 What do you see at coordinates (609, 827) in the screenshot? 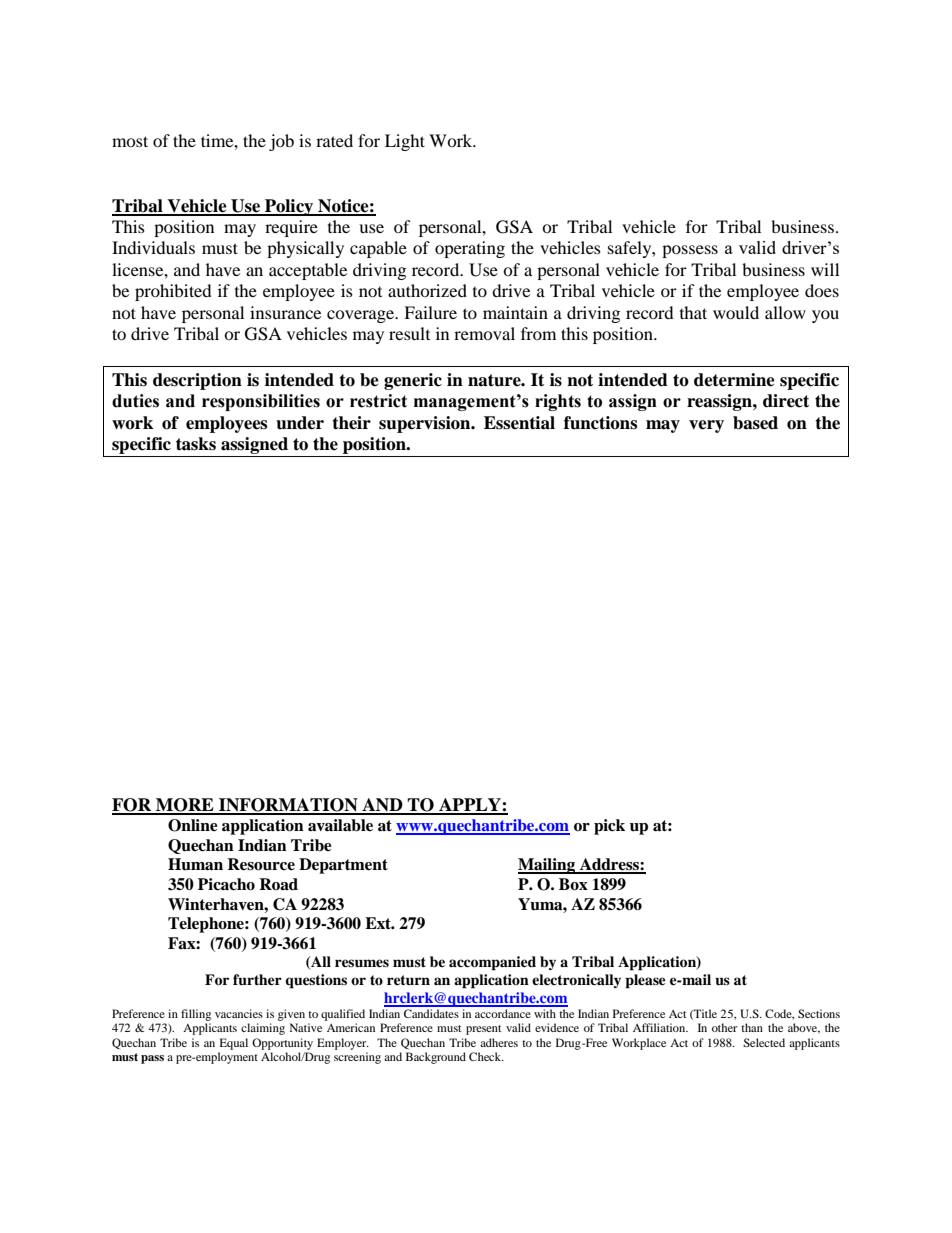
I see `pick` at bounding box center [609, 827].
